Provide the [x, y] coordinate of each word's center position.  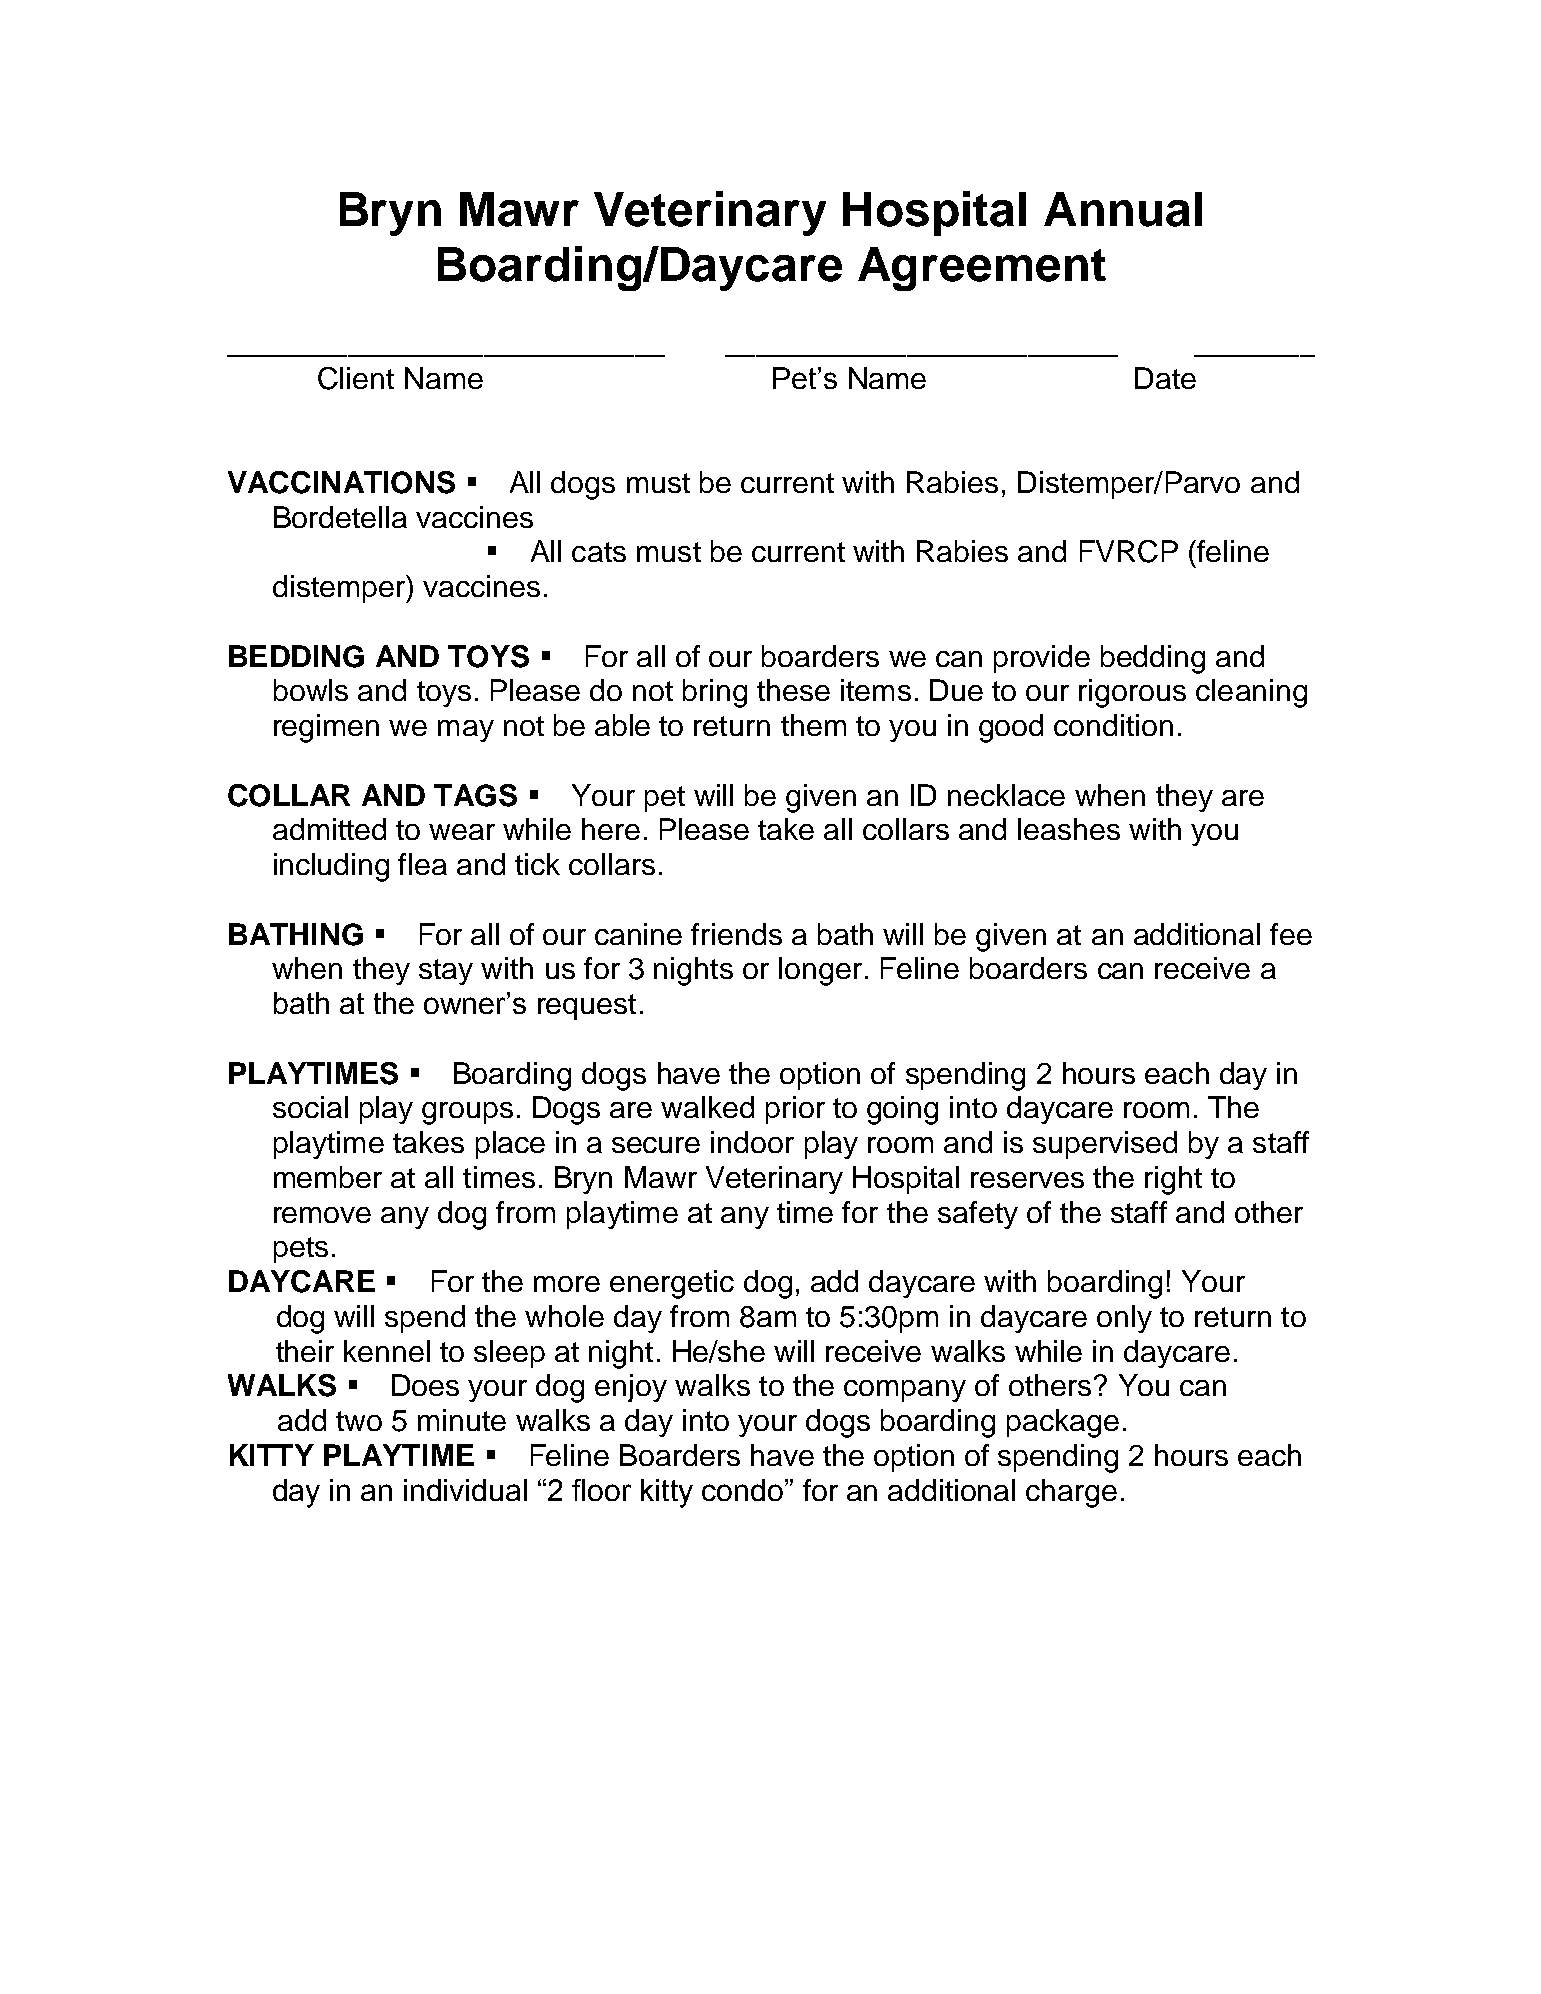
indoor [752, 1142]
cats [599, 552]
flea [422, 864]
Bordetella [340, 517]
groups [467, 1113]
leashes [1069, 829]
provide [1042, 659]
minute [462, 1420]
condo [744, 1490]
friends [736, 934]
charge [1071, 1493]
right [1173, 1180]
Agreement [982, 269]
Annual [1123, 209]
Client [356, 378]
